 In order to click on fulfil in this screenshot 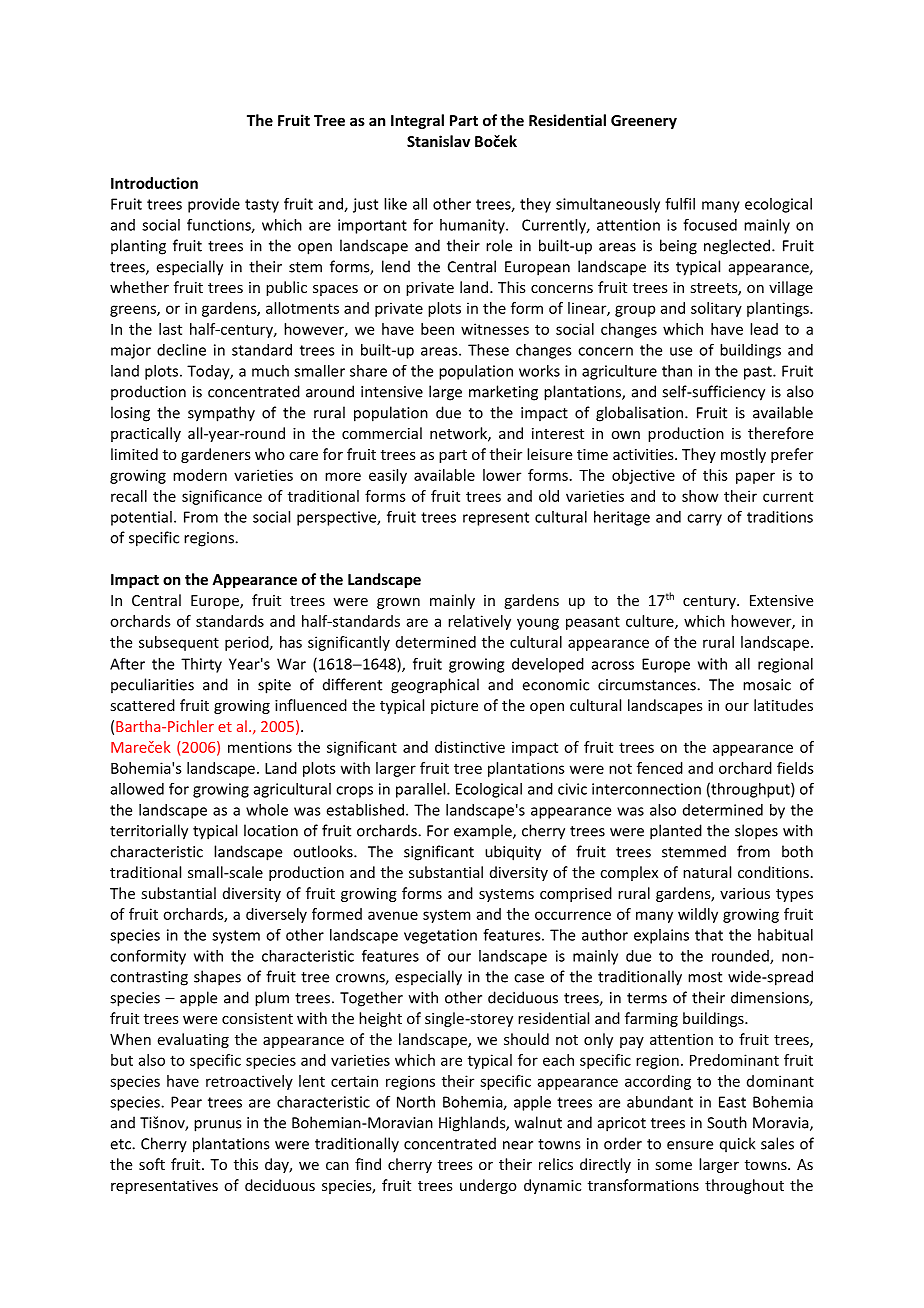, I will do `click(680, 203)`.
